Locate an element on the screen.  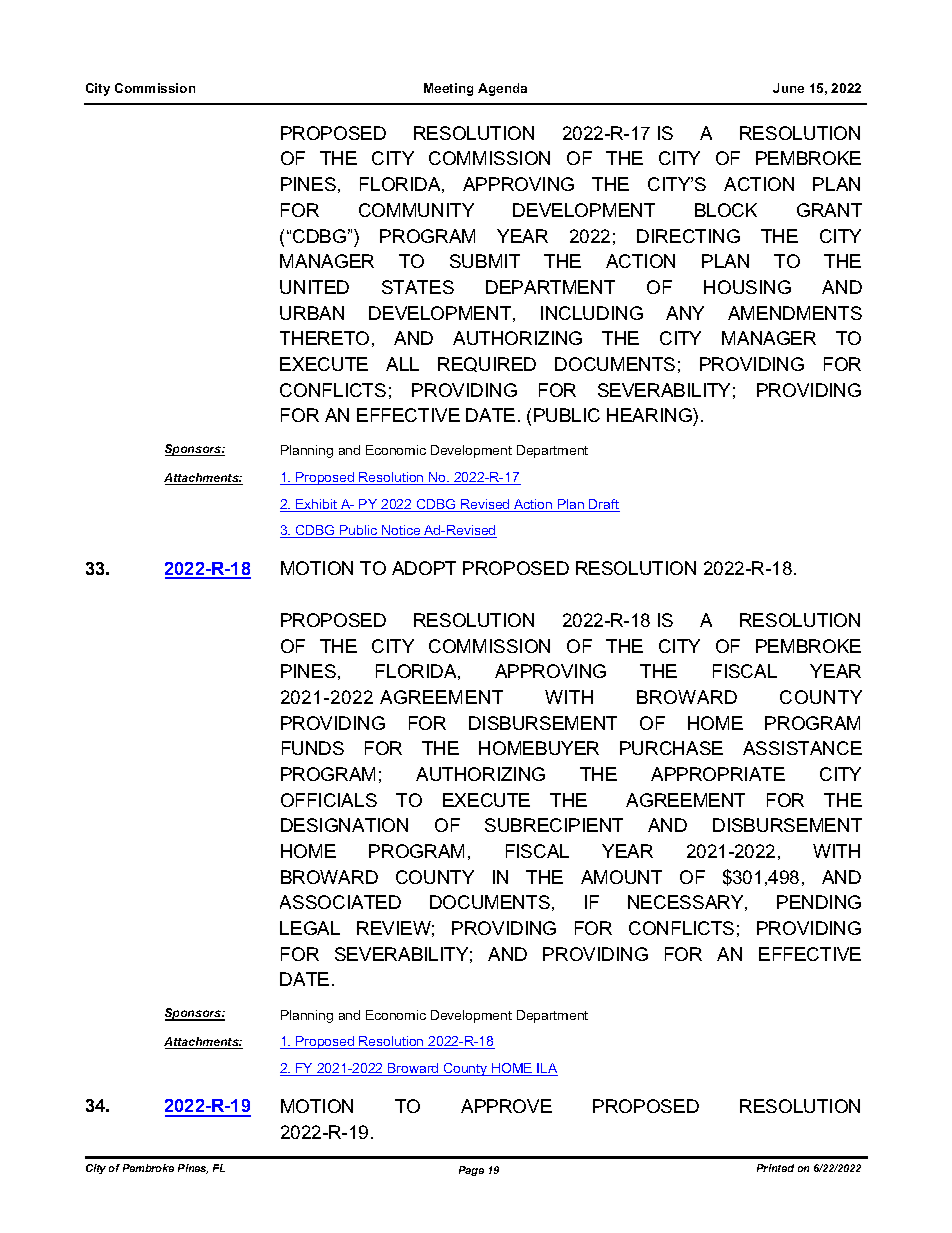
AMOUNT is located at coordinates (621, 877).
